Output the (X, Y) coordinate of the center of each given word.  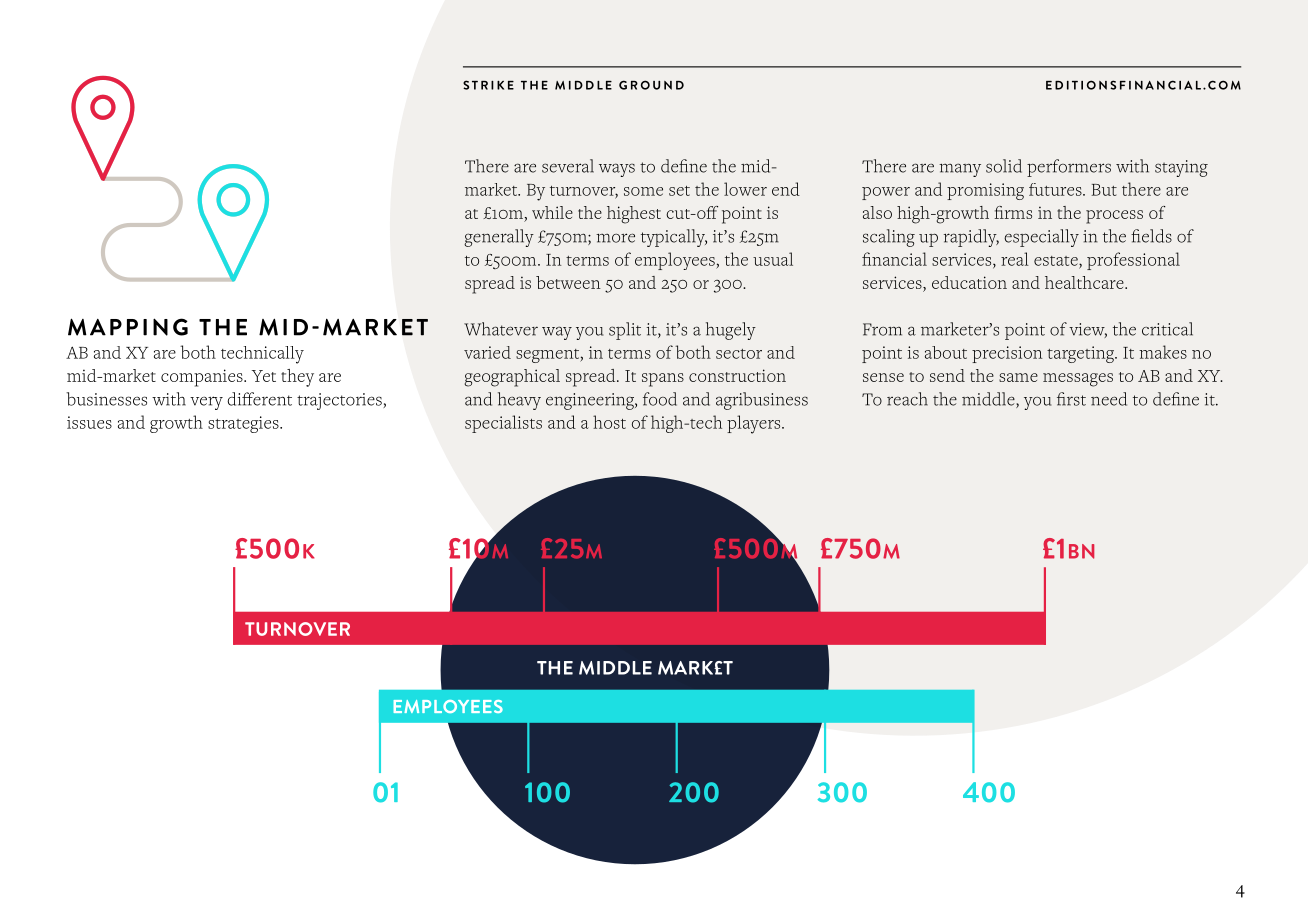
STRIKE (488, 85)
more (615, 238)
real (1015, 259)
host (609, 422)
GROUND (651, 85)
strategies (244, 424)
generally (499, 238)
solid (1004, 166)
